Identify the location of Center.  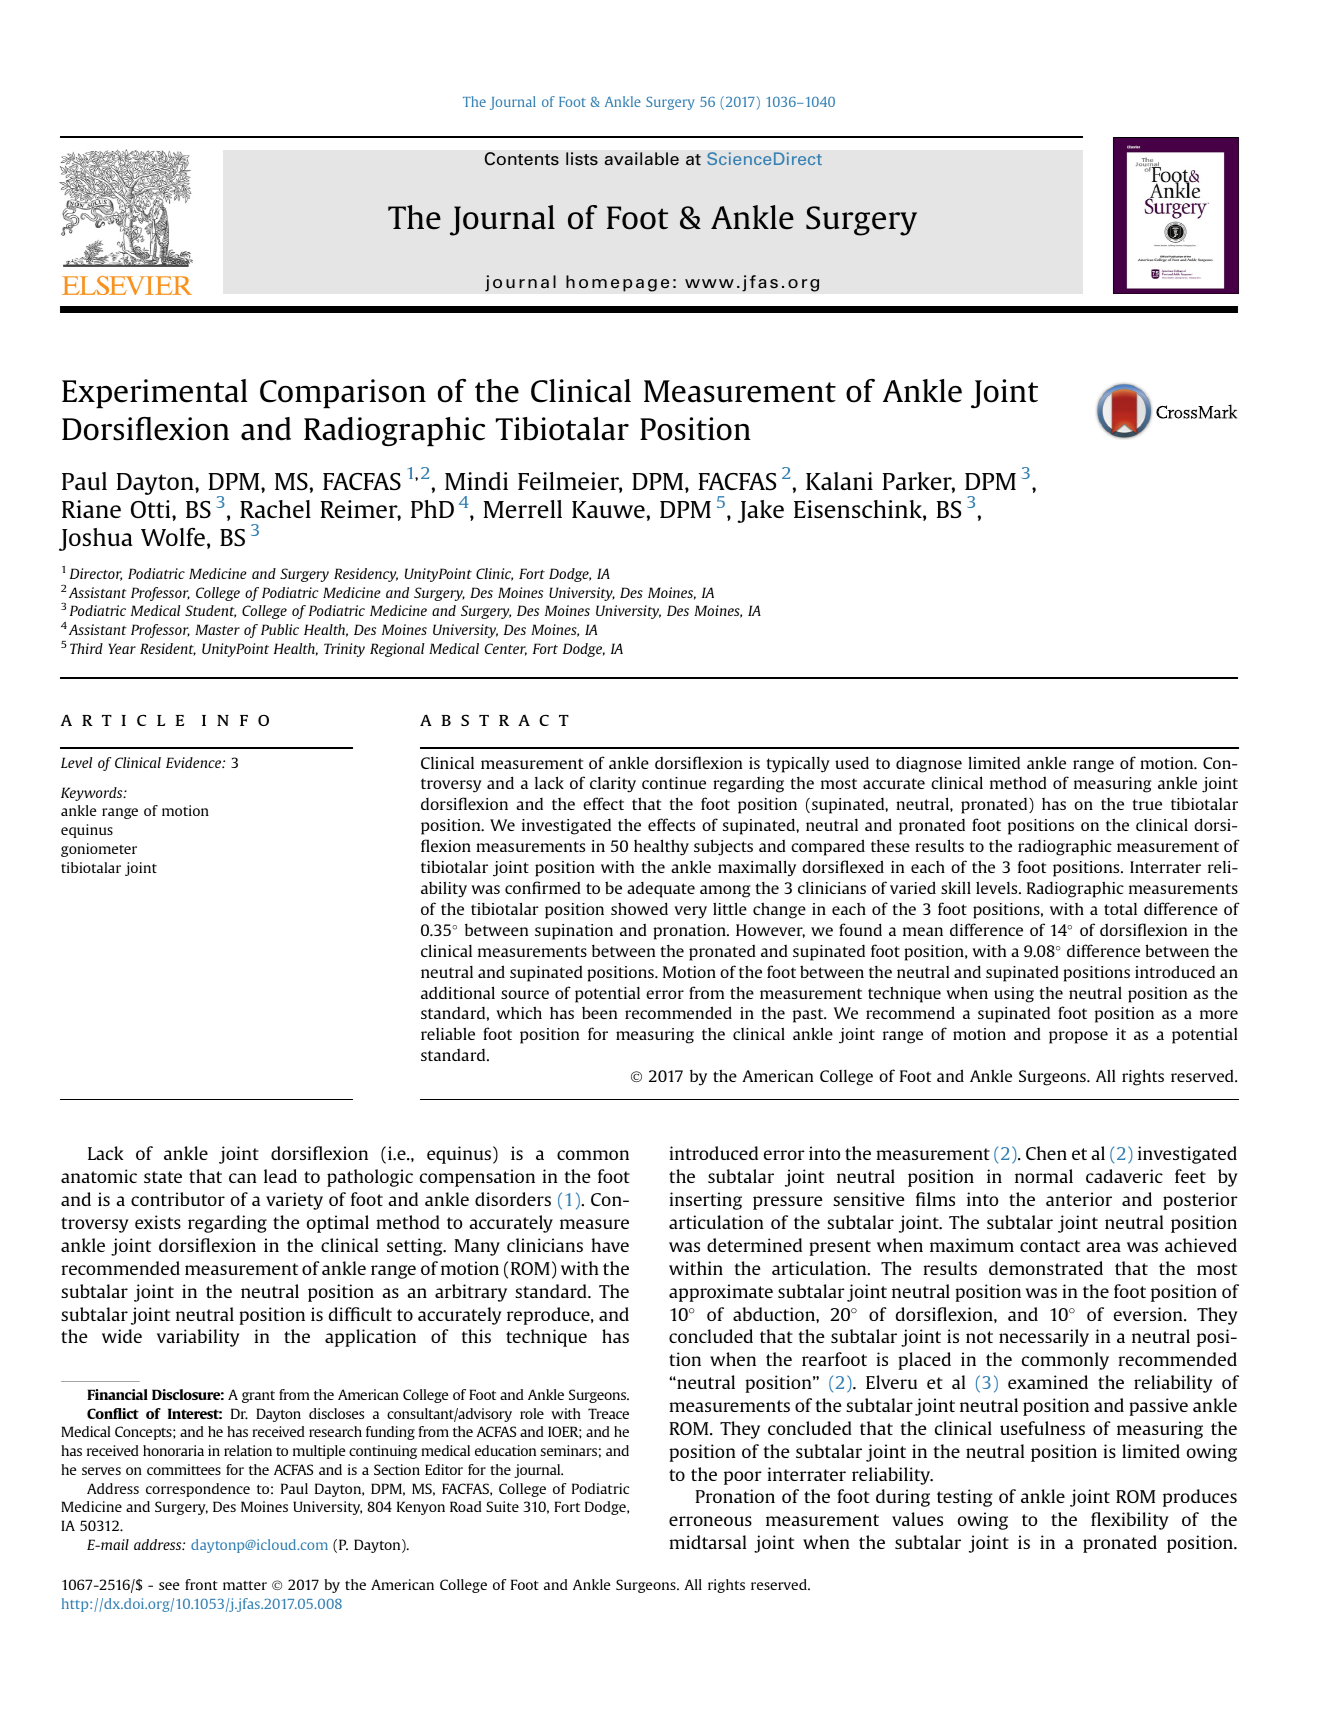
(506, 649).
